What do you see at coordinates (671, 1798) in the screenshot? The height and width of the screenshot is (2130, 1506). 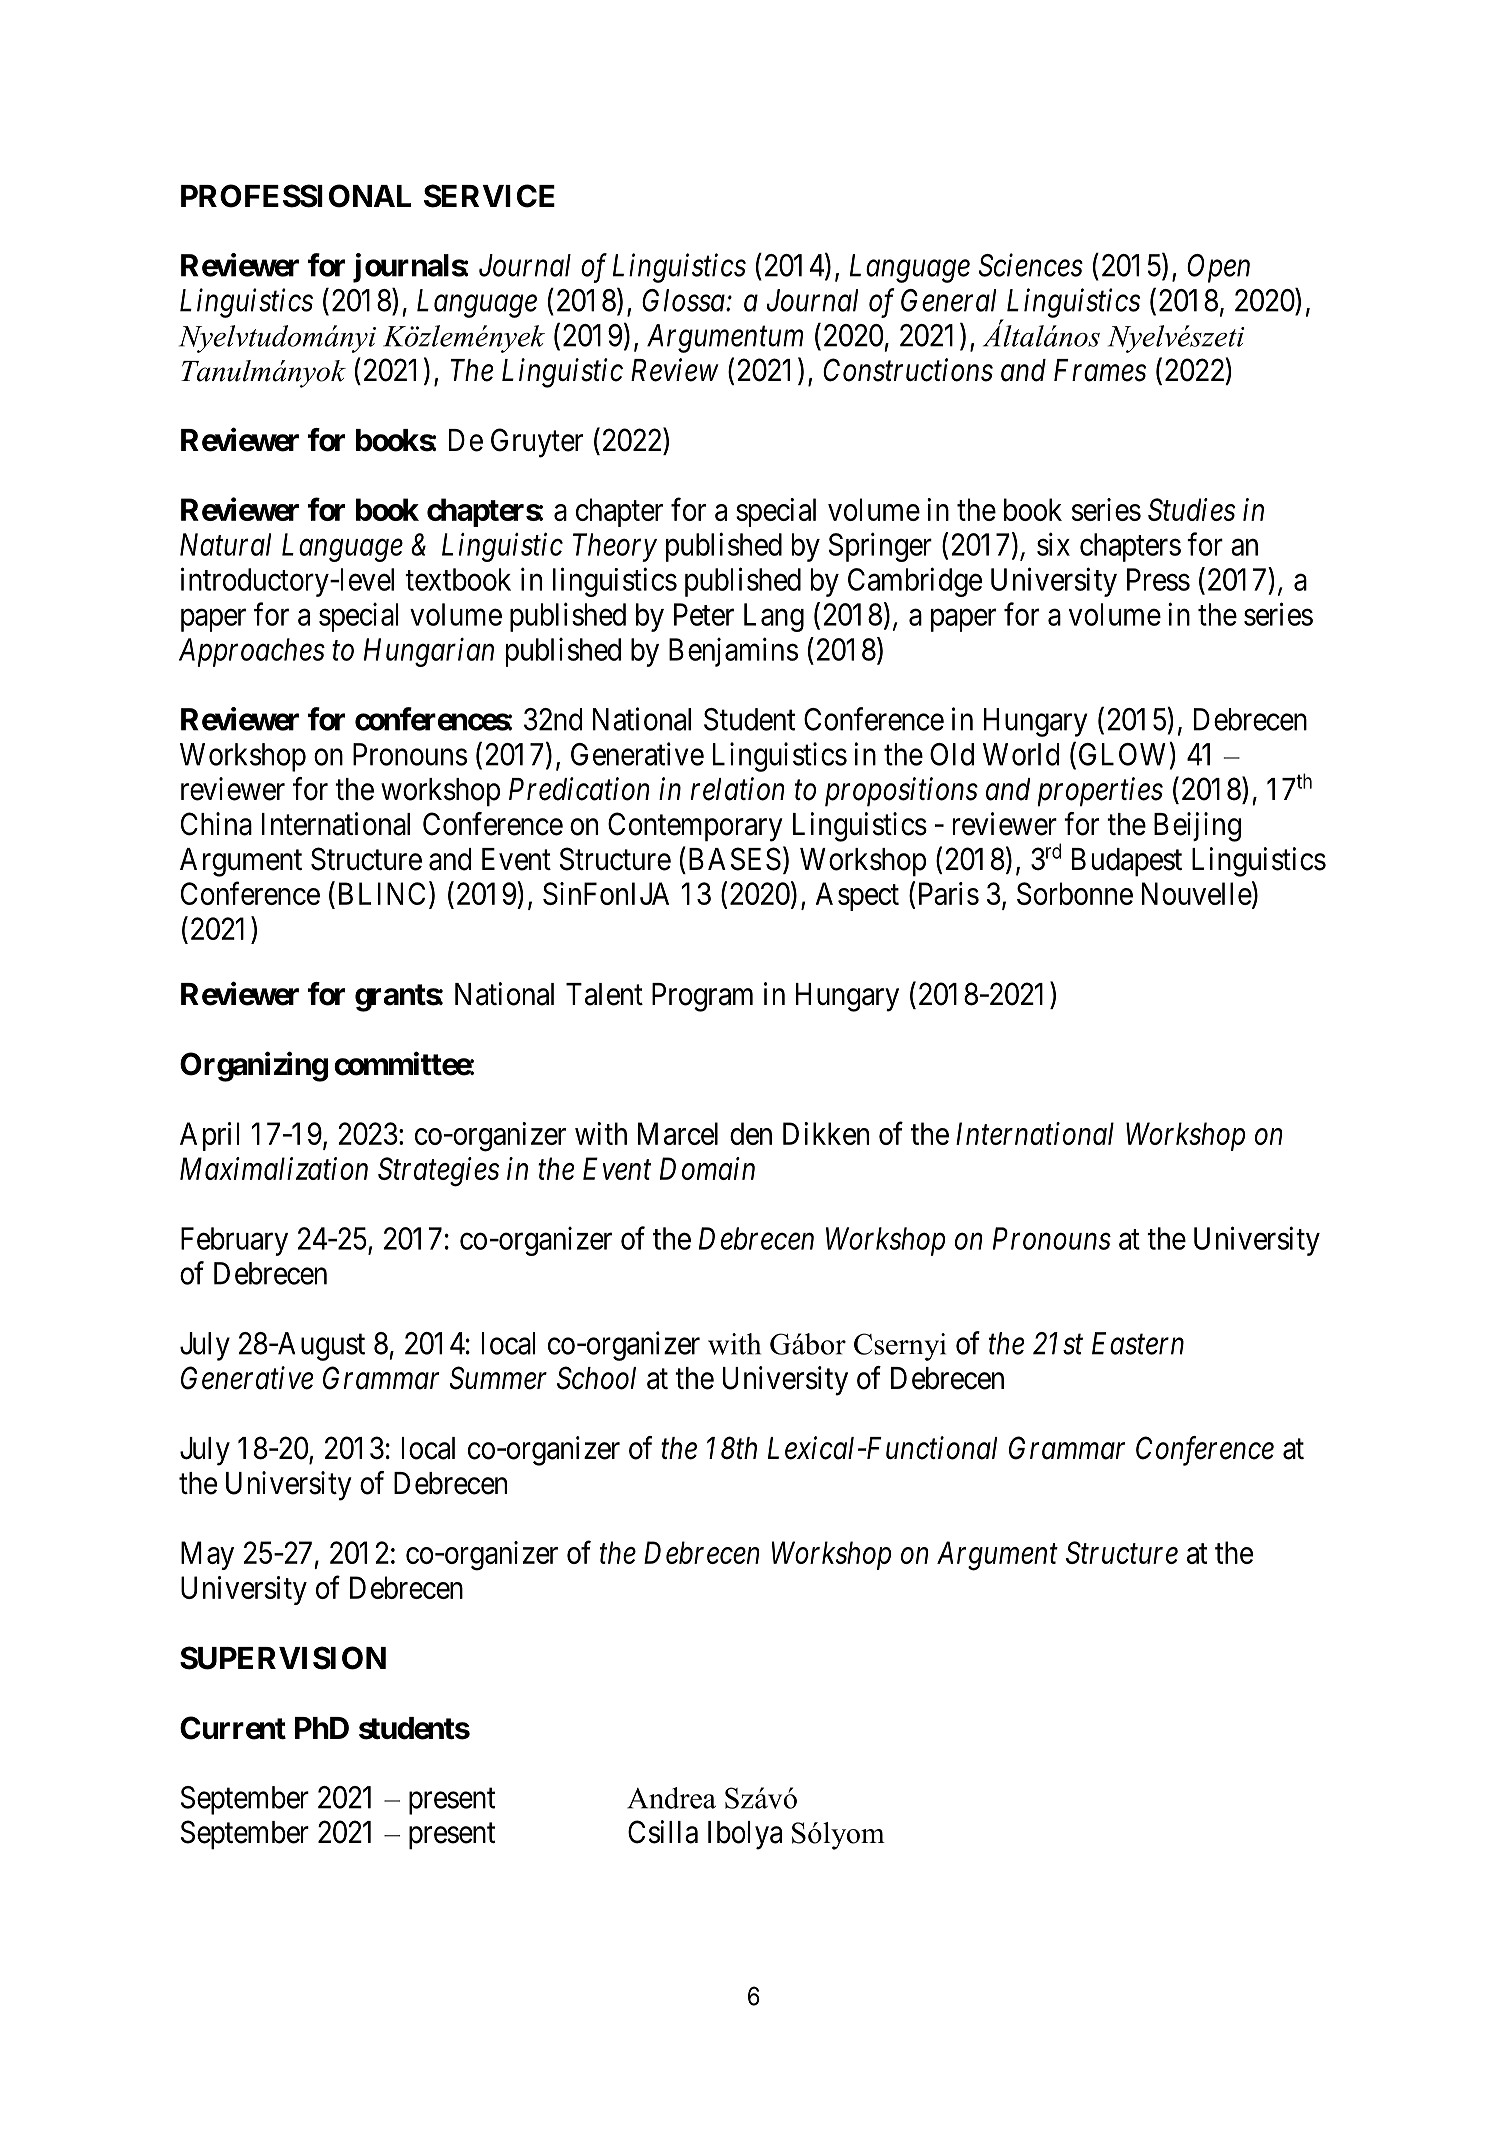 I see `Andrea` at bounding box center [671, 1798].
